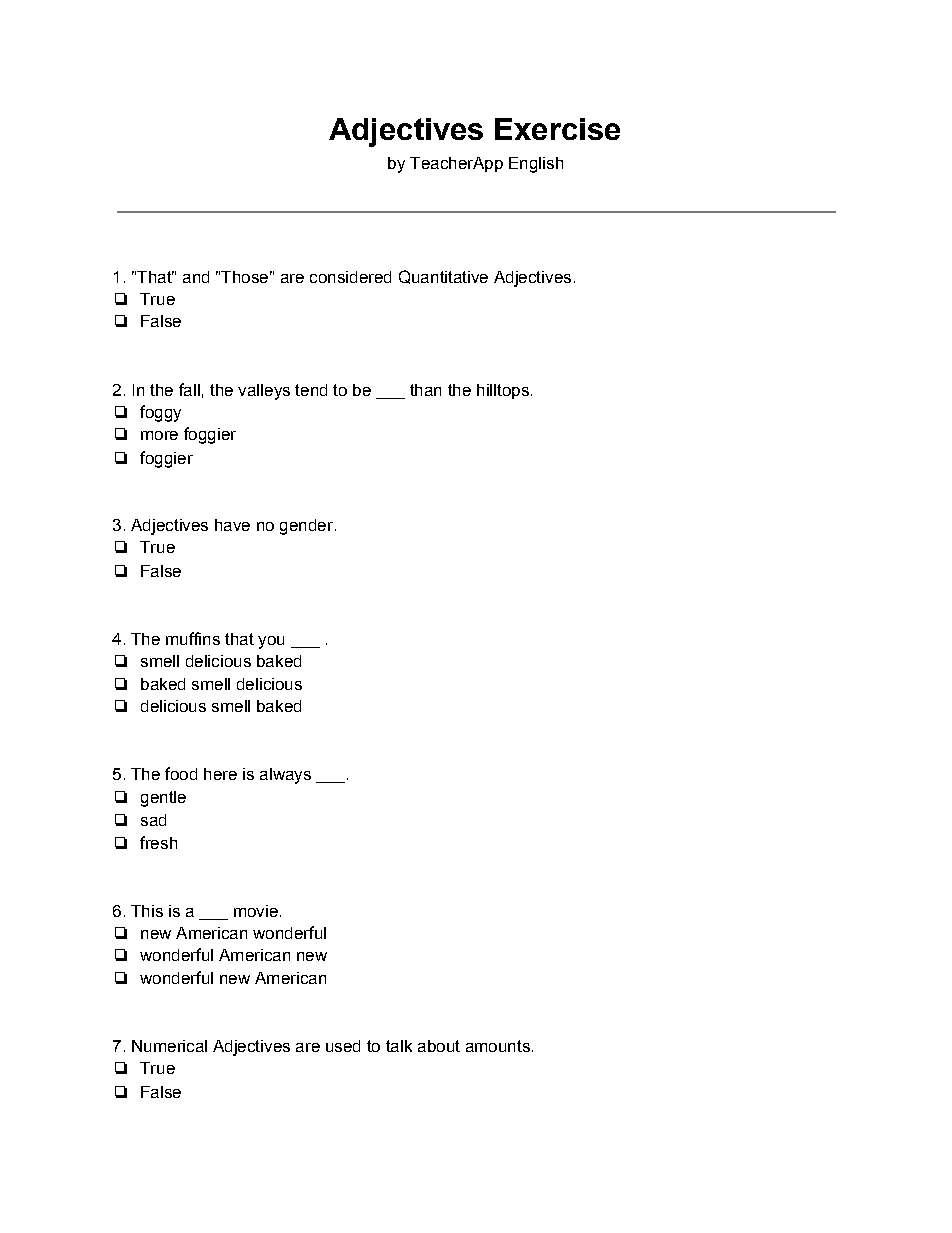  I want to click on gender, so click(306, 527).
